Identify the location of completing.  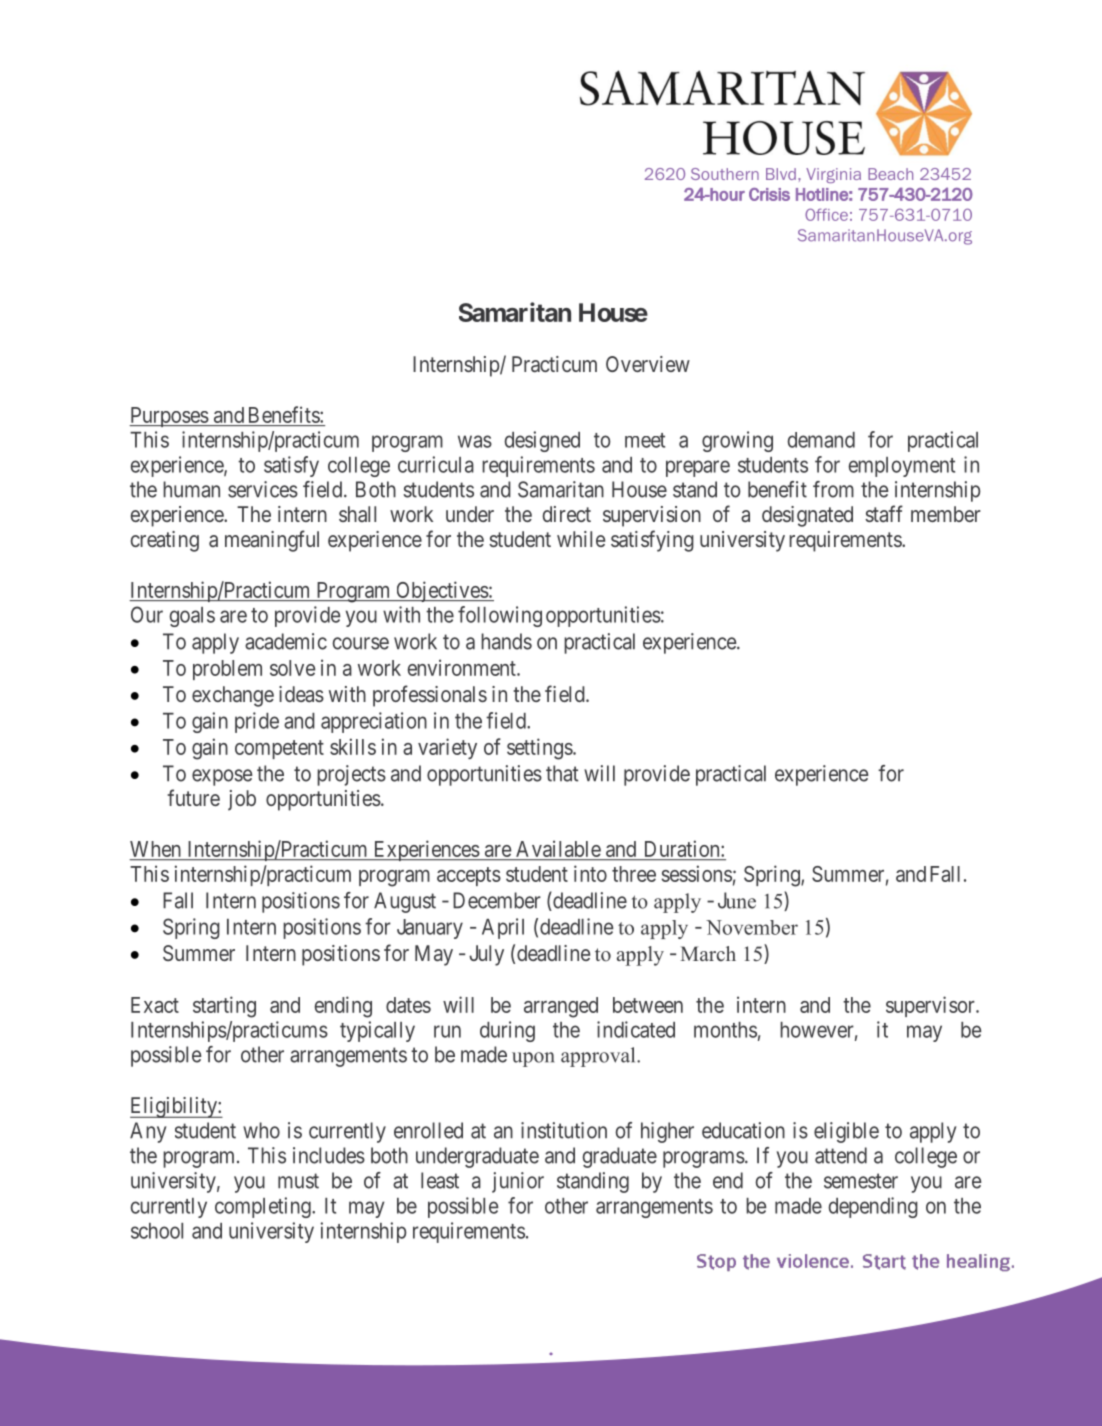
(264, 1207).
